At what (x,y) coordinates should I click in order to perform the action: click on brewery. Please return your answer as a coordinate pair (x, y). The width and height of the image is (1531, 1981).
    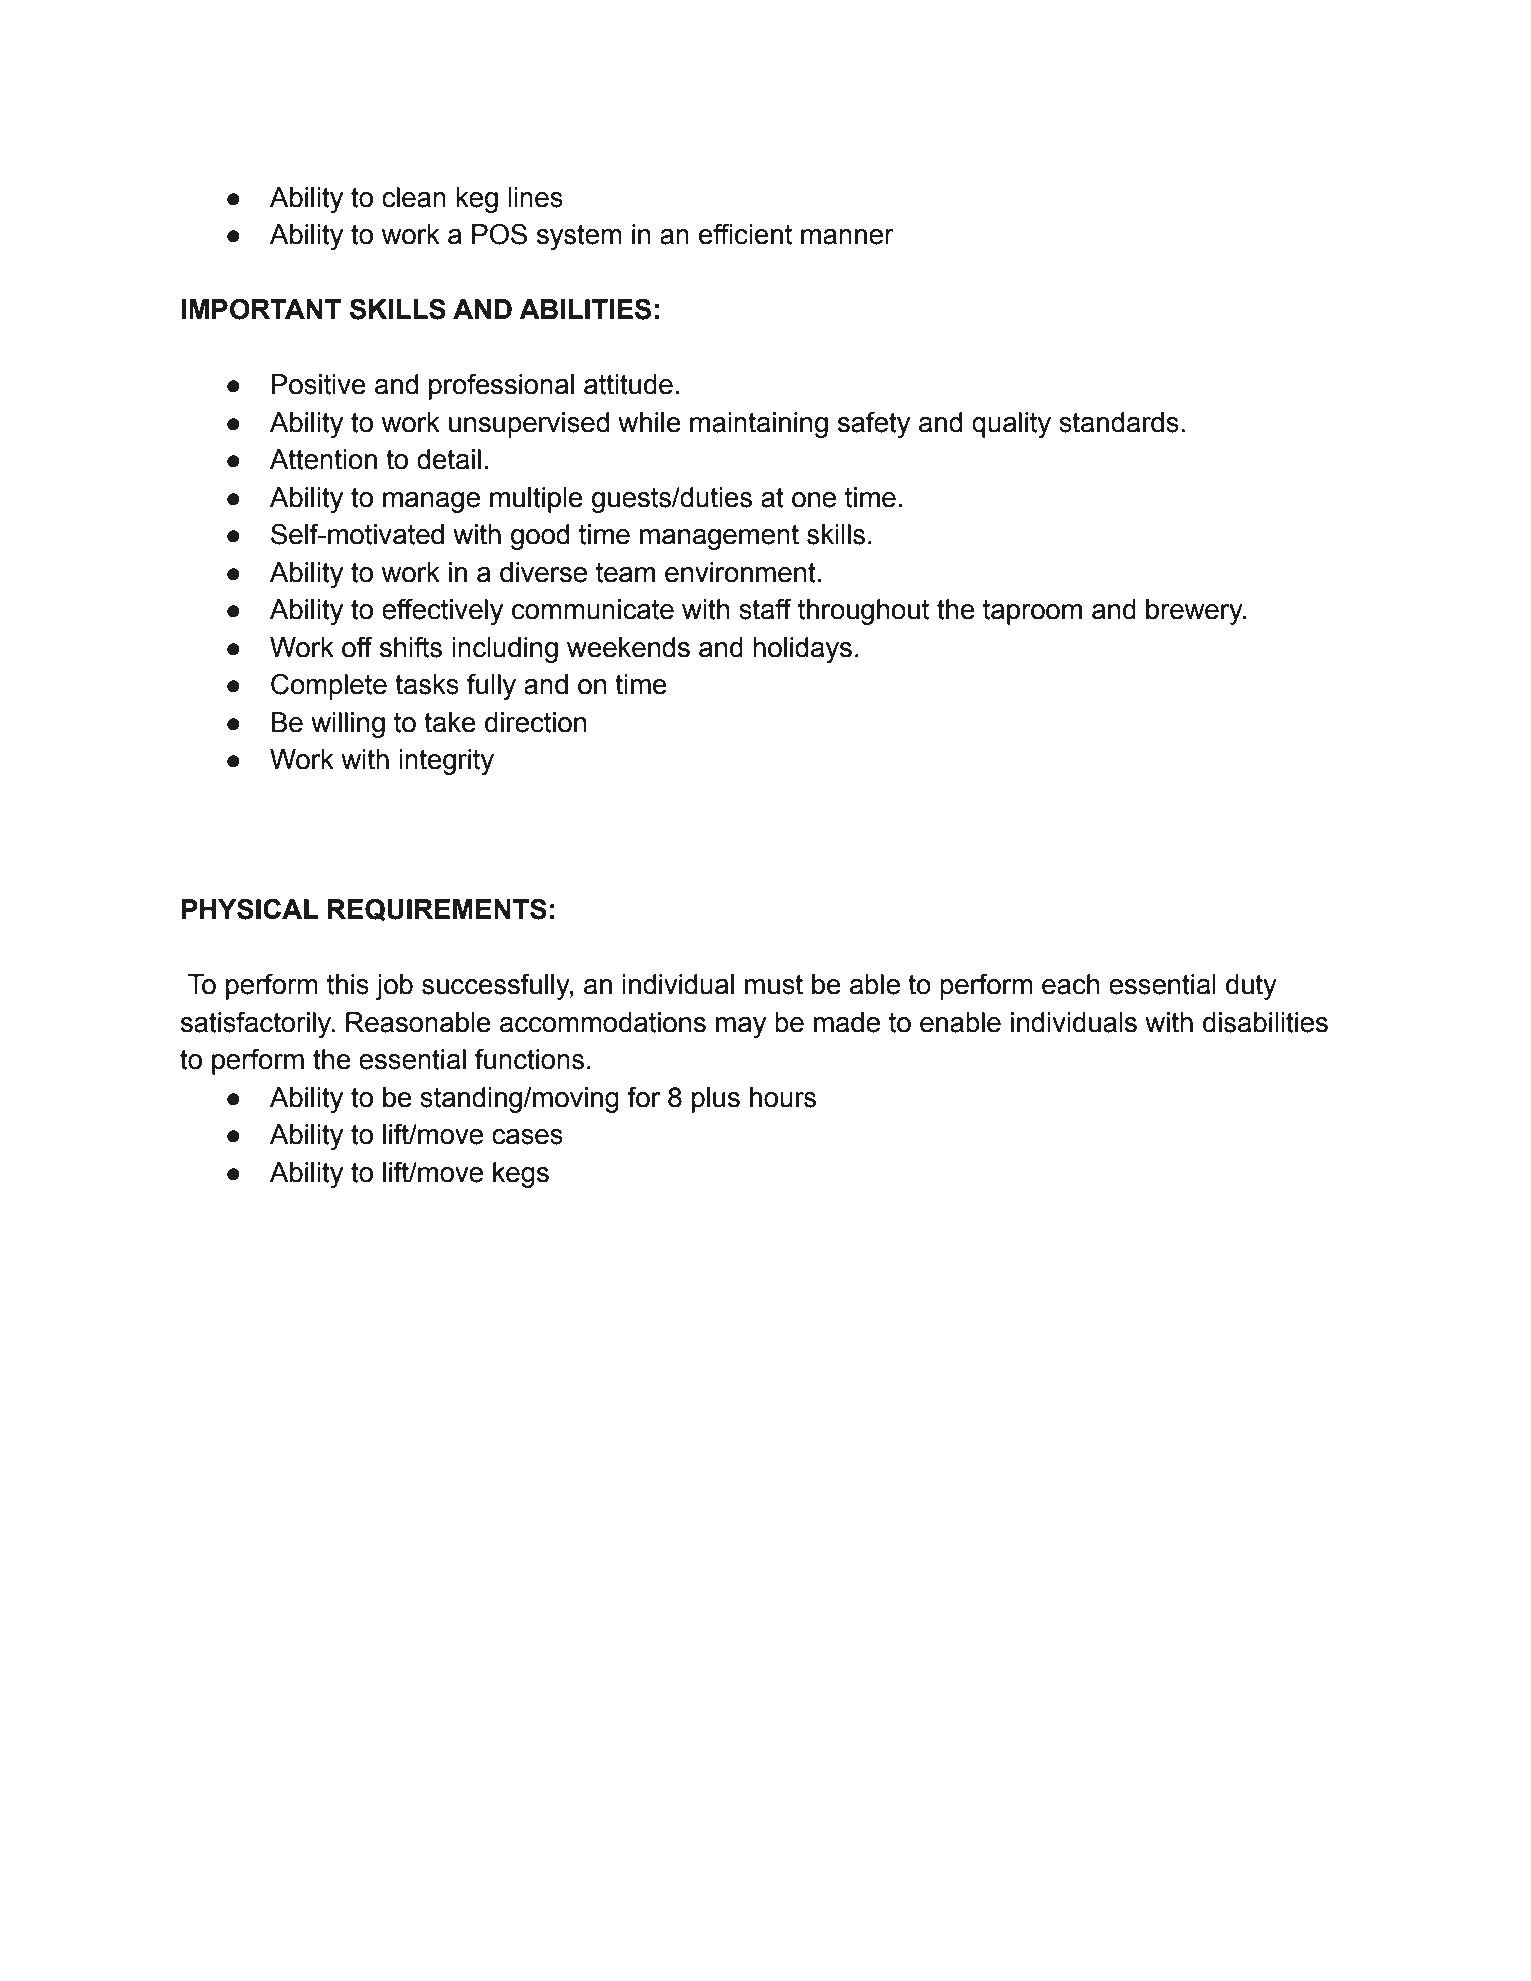
    Looking at the image, I should click on (1195, 612).
